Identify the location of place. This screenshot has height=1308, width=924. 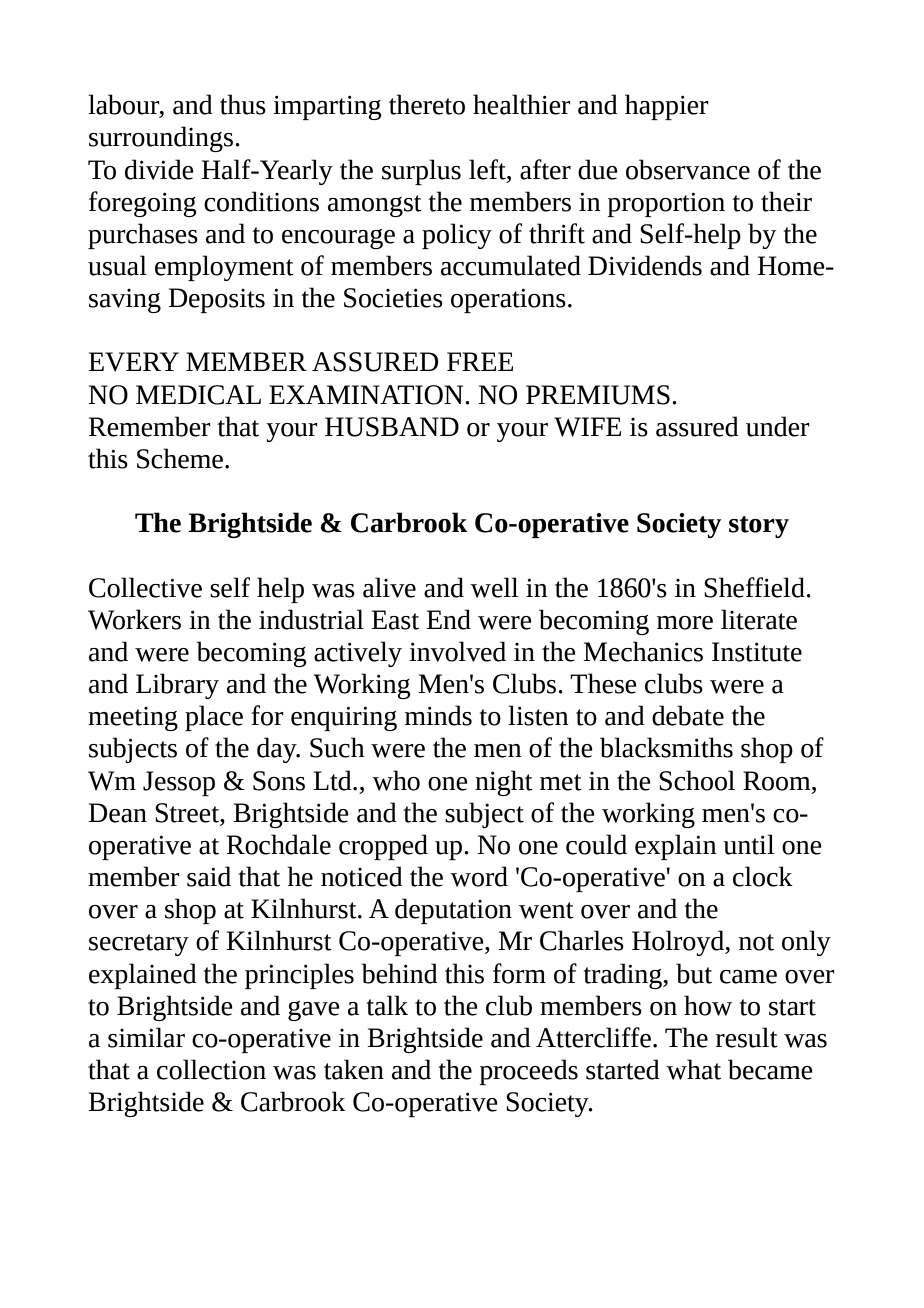
(214, 718).
